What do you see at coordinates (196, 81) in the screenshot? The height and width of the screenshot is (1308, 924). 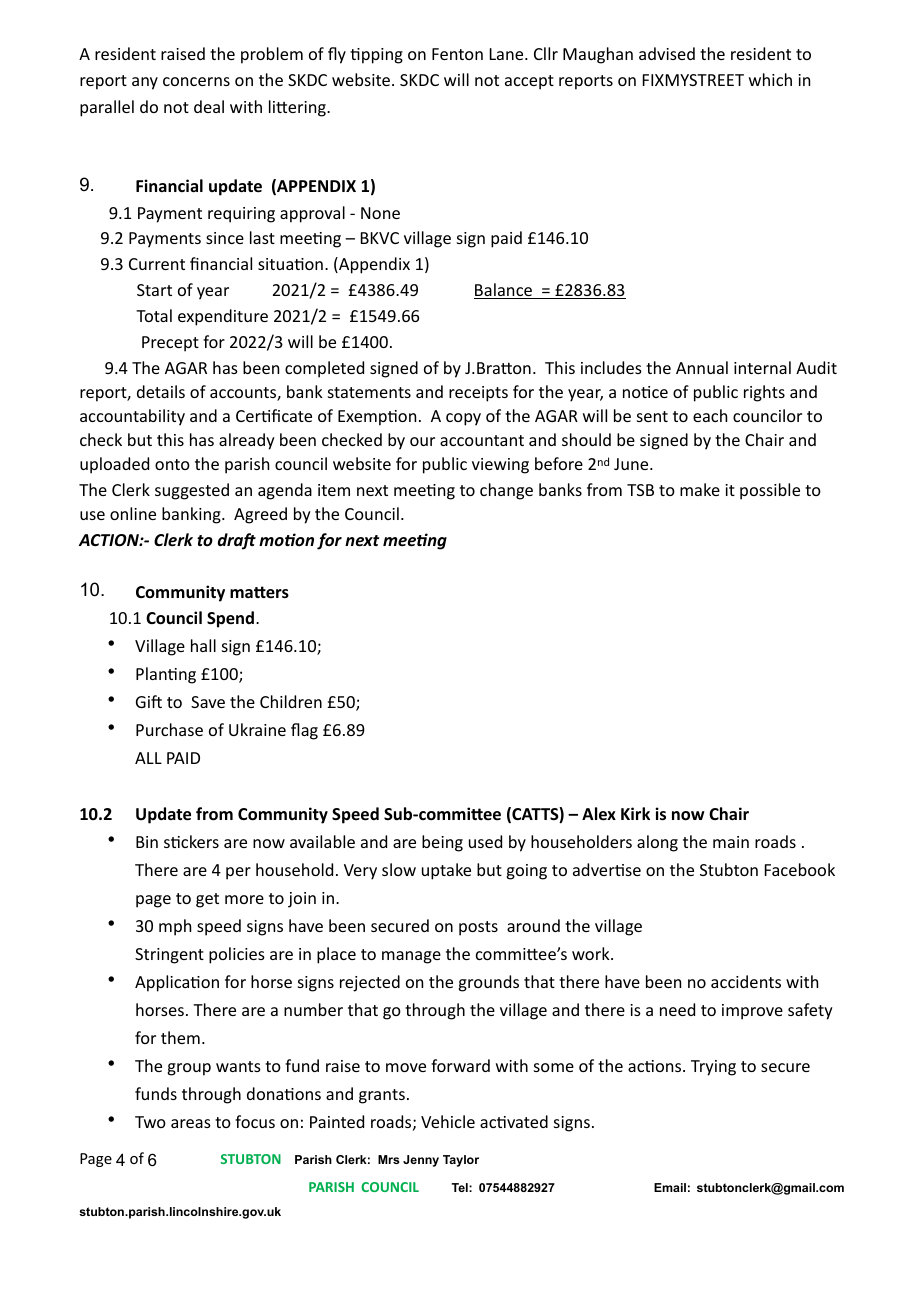 I see `concerns` at bounding box center [196, 81].
